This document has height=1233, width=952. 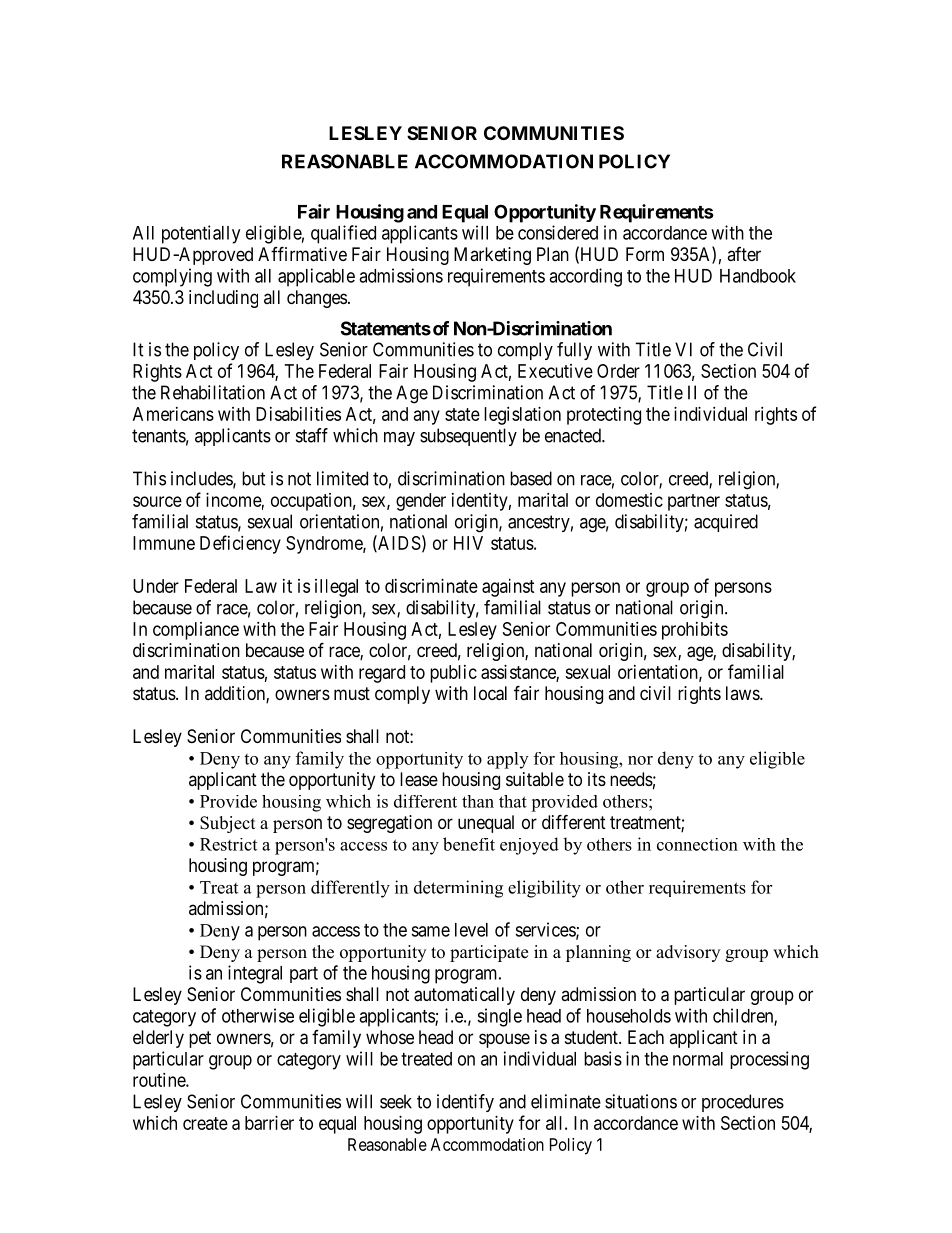 I want to click on identify, so click(x=465, y=1103).
